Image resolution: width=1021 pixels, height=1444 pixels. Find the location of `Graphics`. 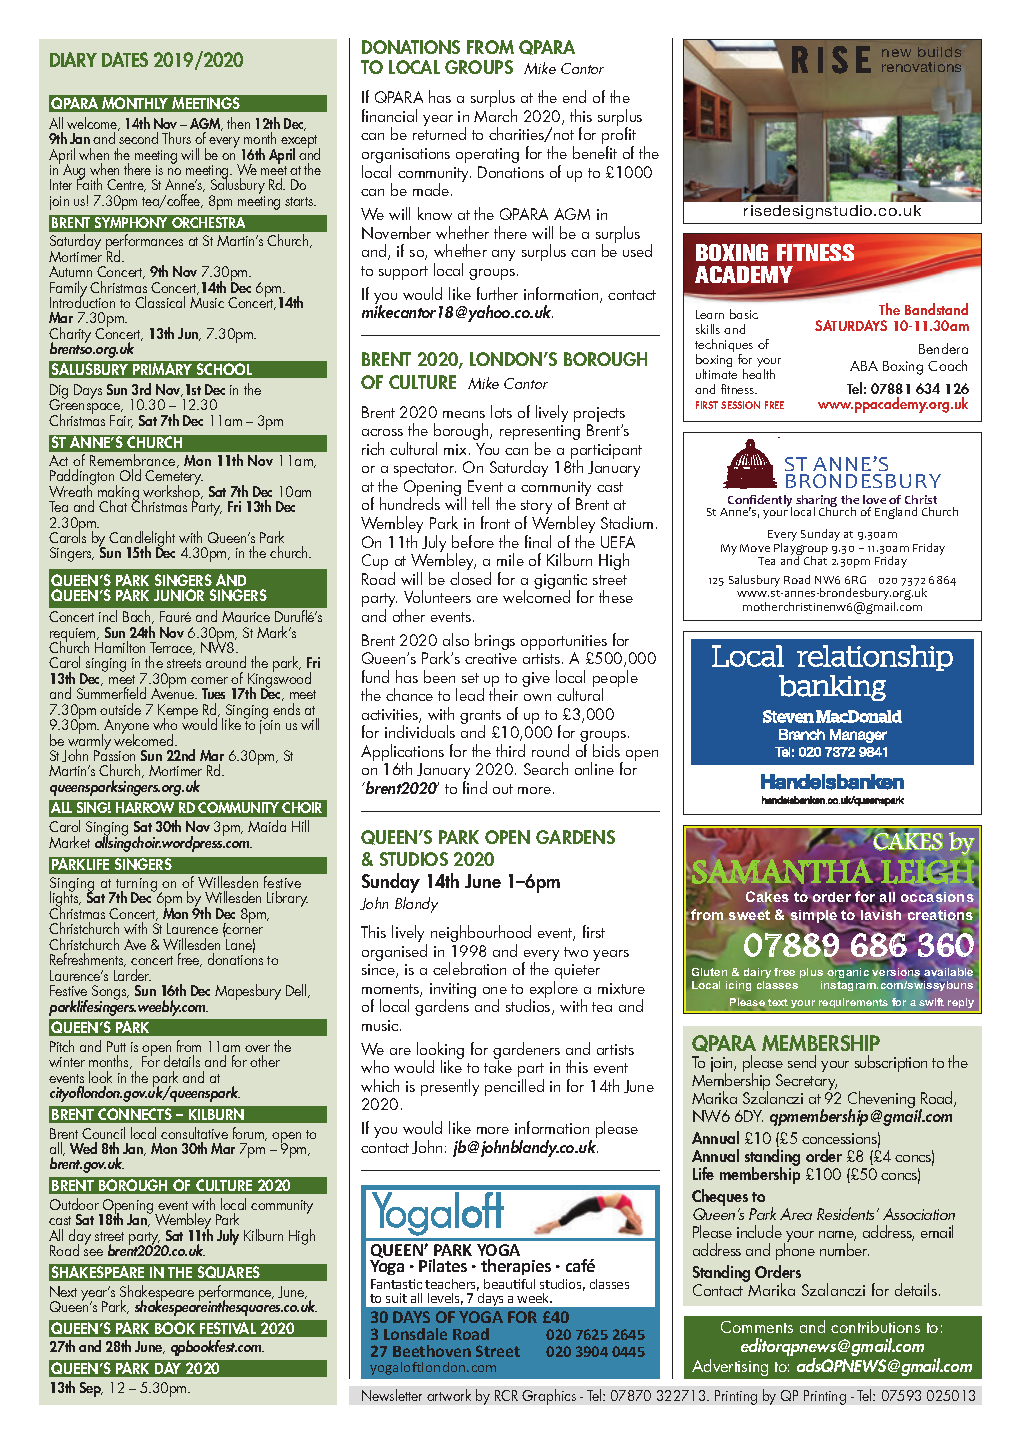

Graphics is located at coordinates (549, 1397).
